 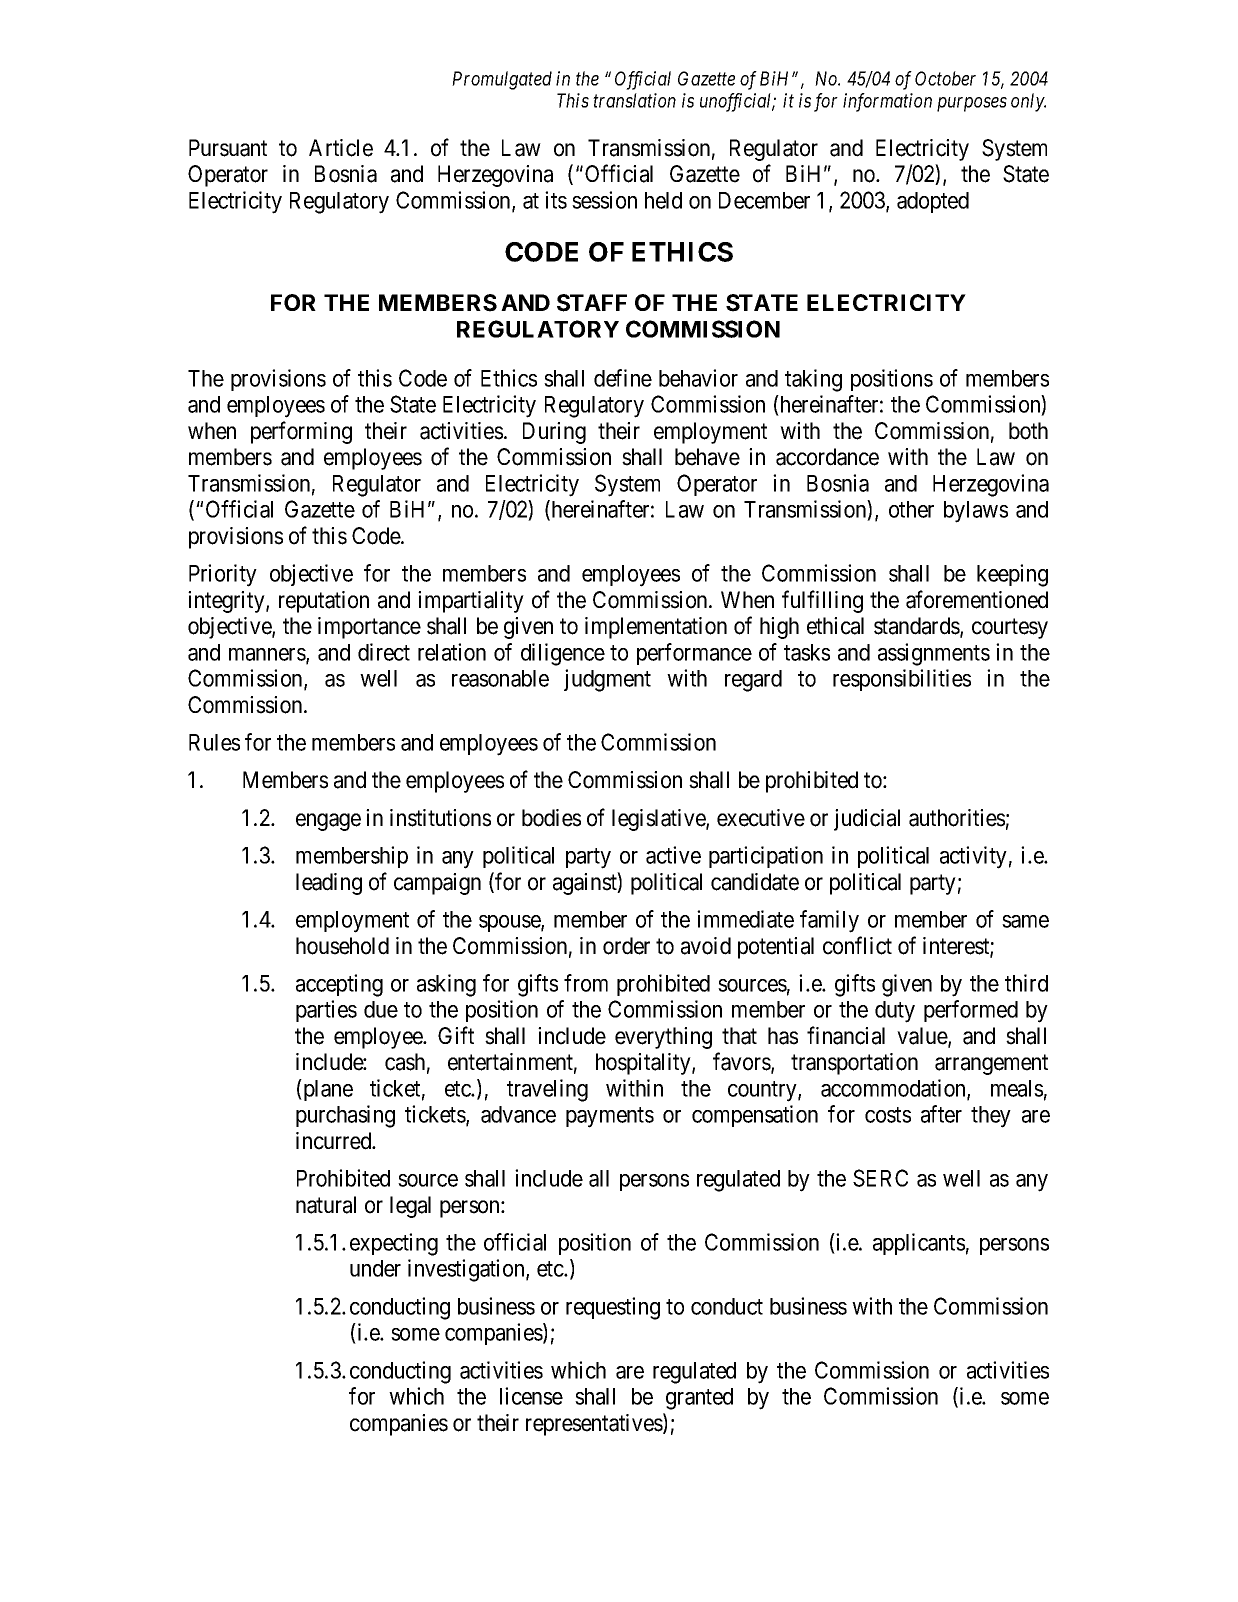 What do you see at coordinates (326, 1011) in the screenshot?
I see `parties` at bounding box center [326, 1011].
